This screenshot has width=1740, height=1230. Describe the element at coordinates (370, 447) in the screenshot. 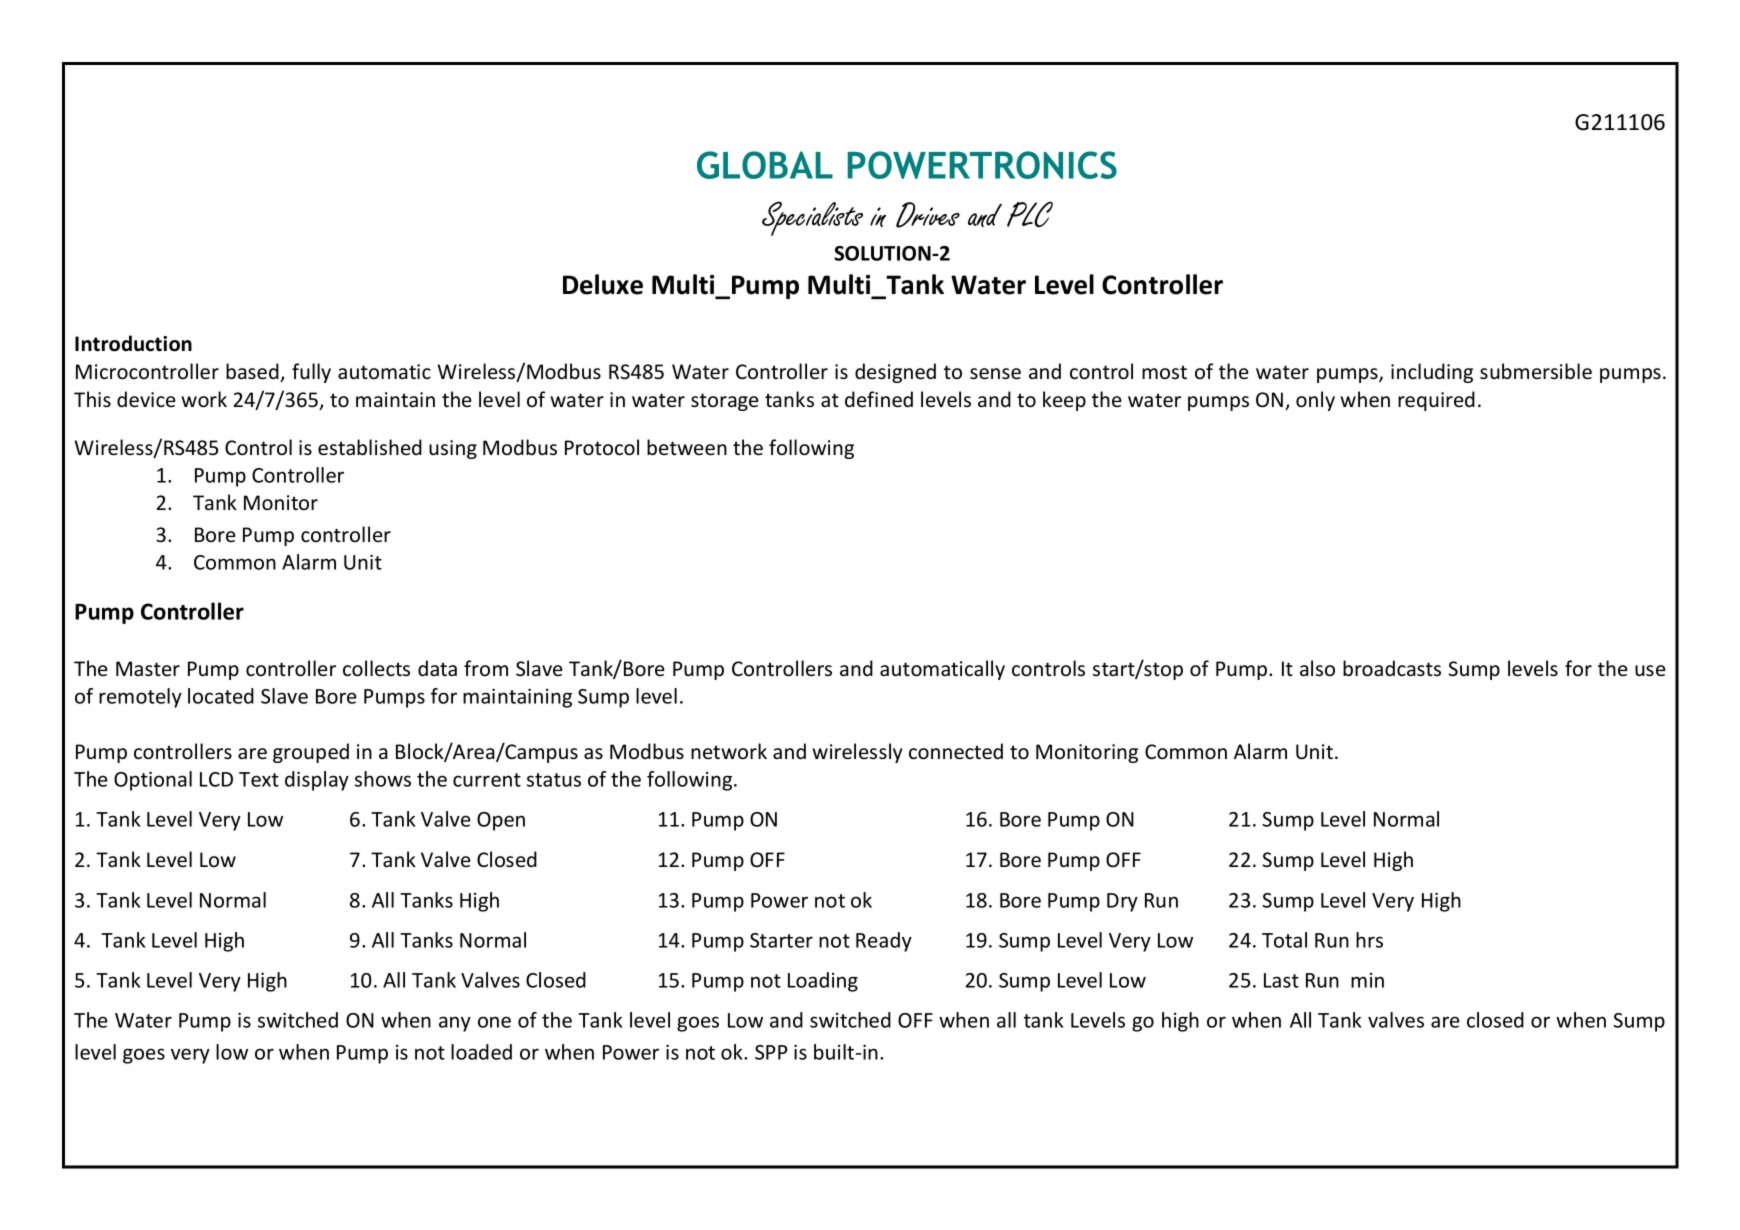

I see `established` at that location.
